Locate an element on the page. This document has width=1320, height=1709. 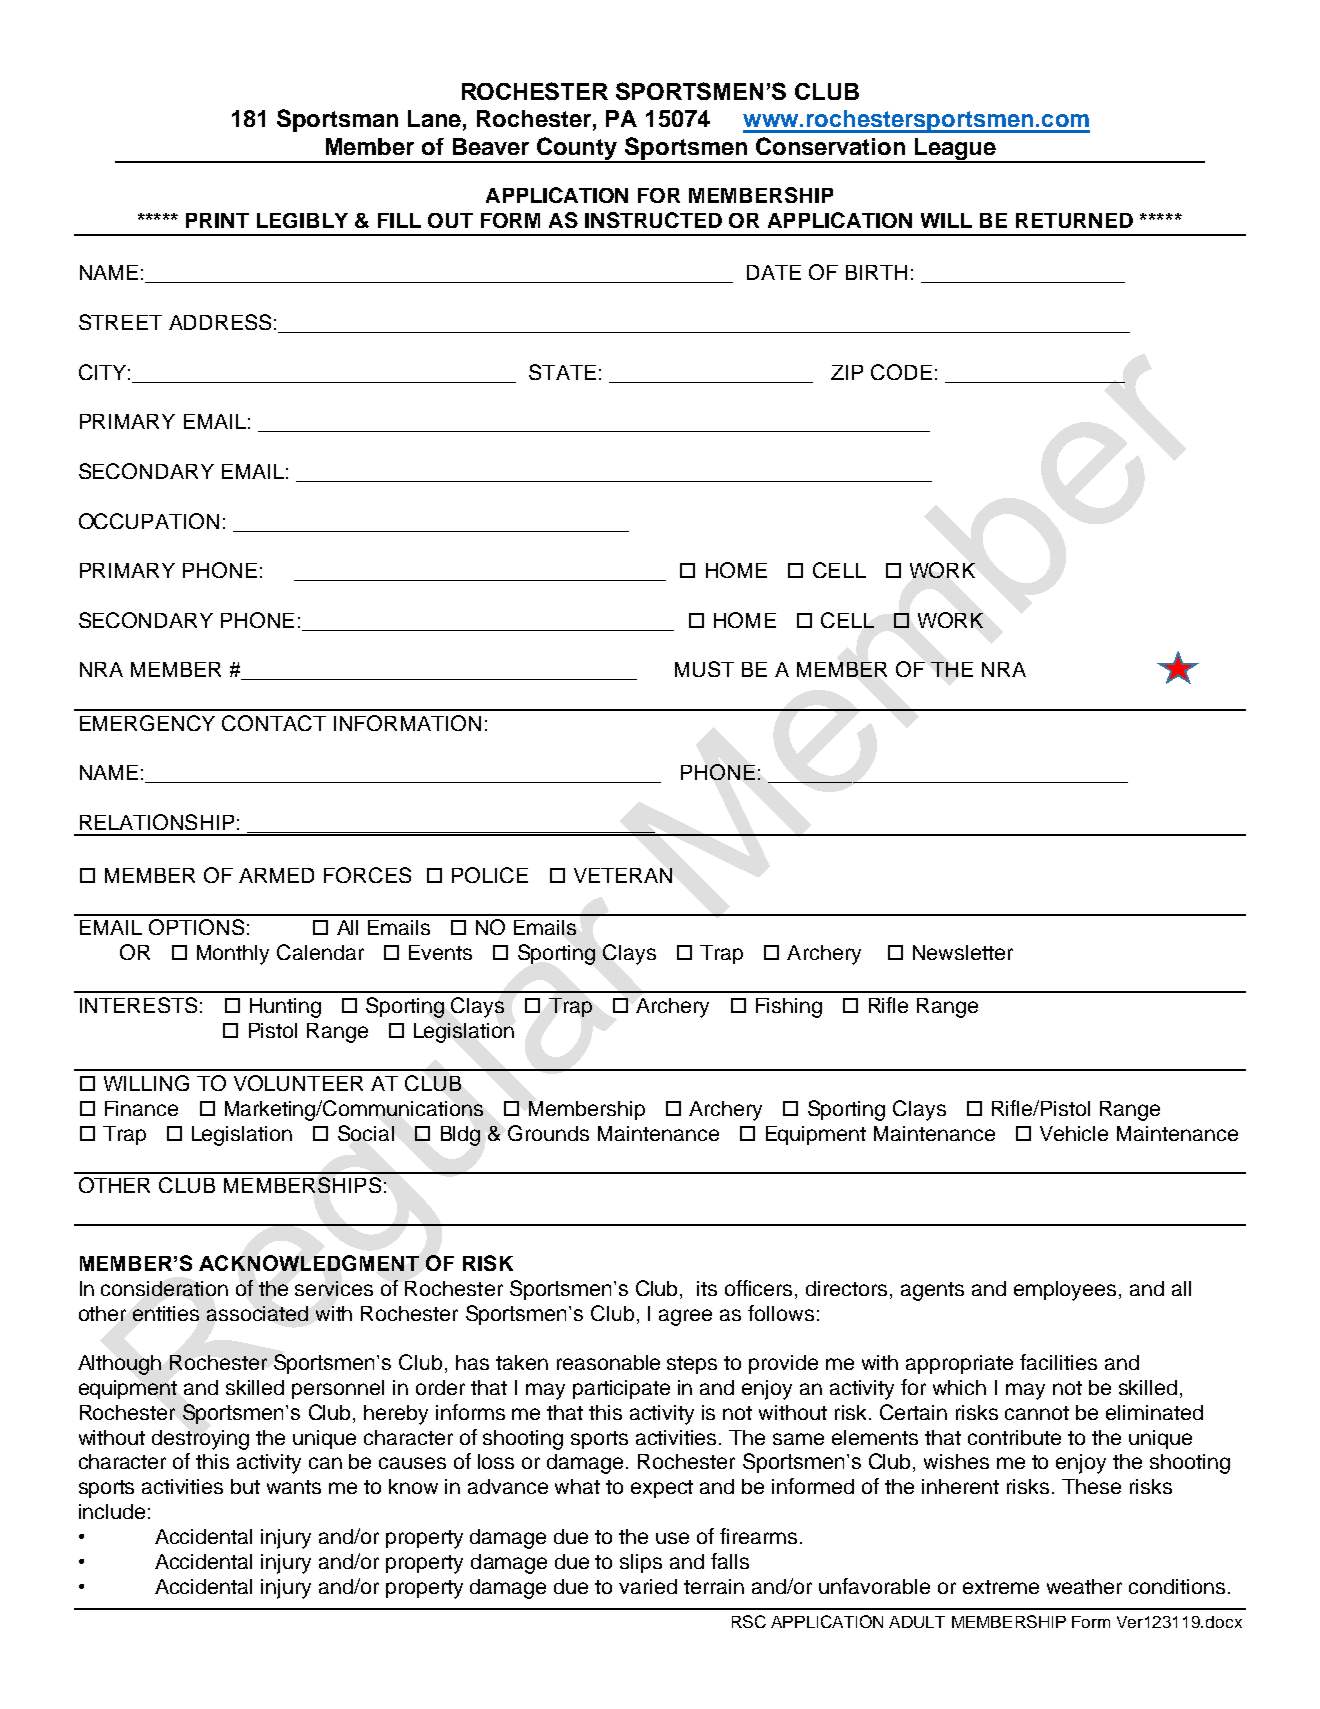
CODE is located at coordinates (901, 372).
